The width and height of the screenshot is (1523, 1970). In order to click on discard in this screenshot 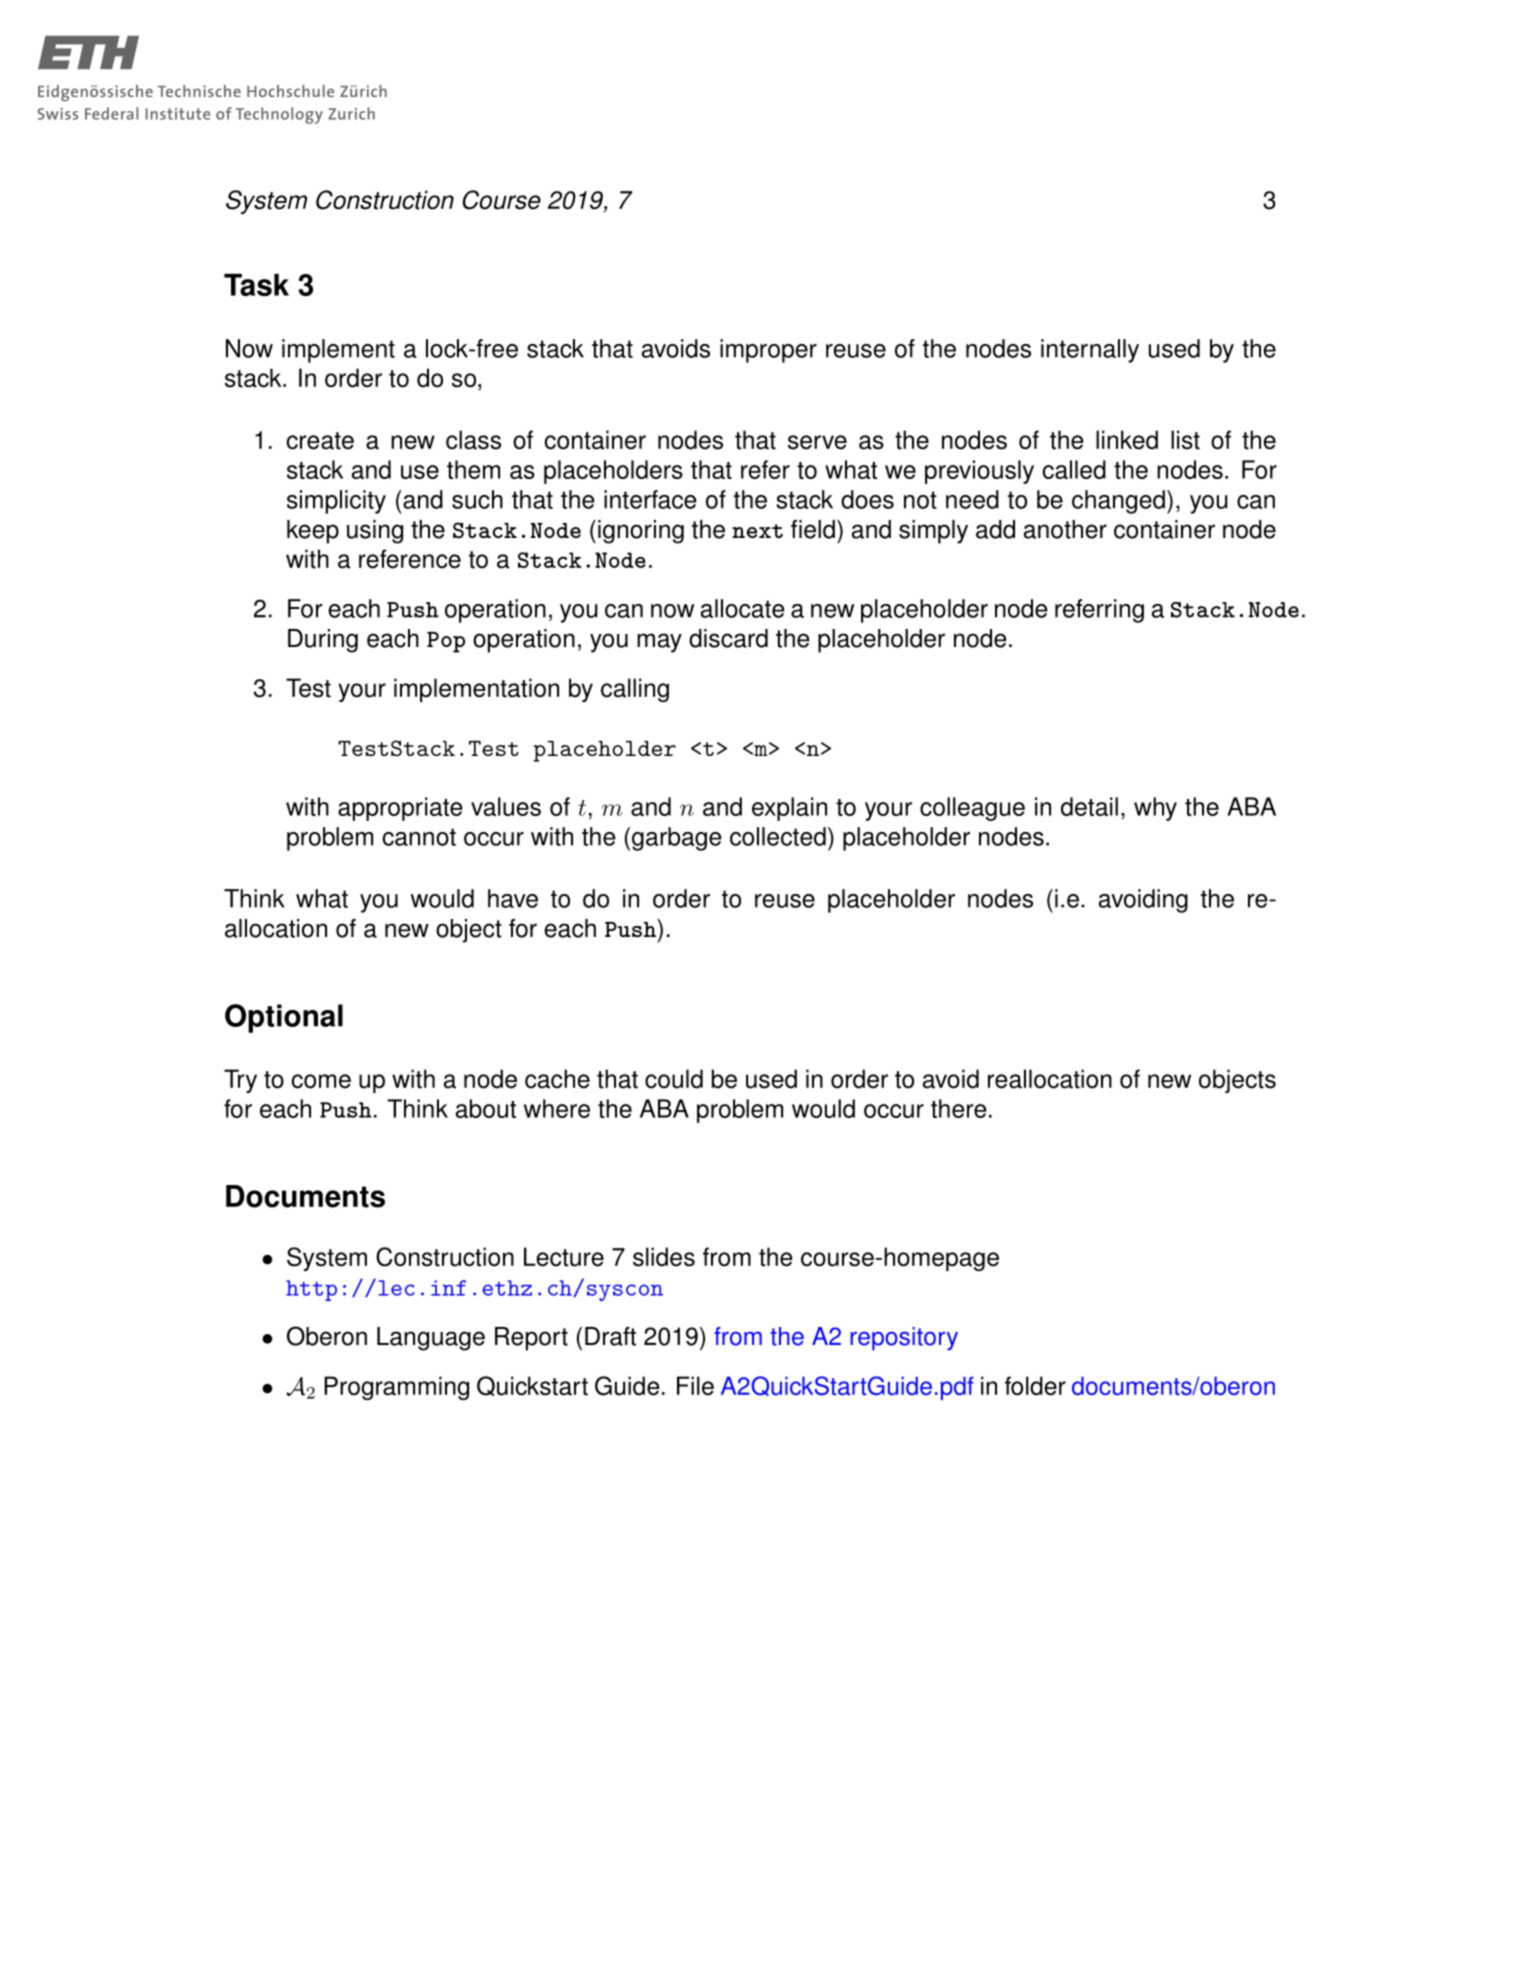, I will do `click(728, 638)`.
